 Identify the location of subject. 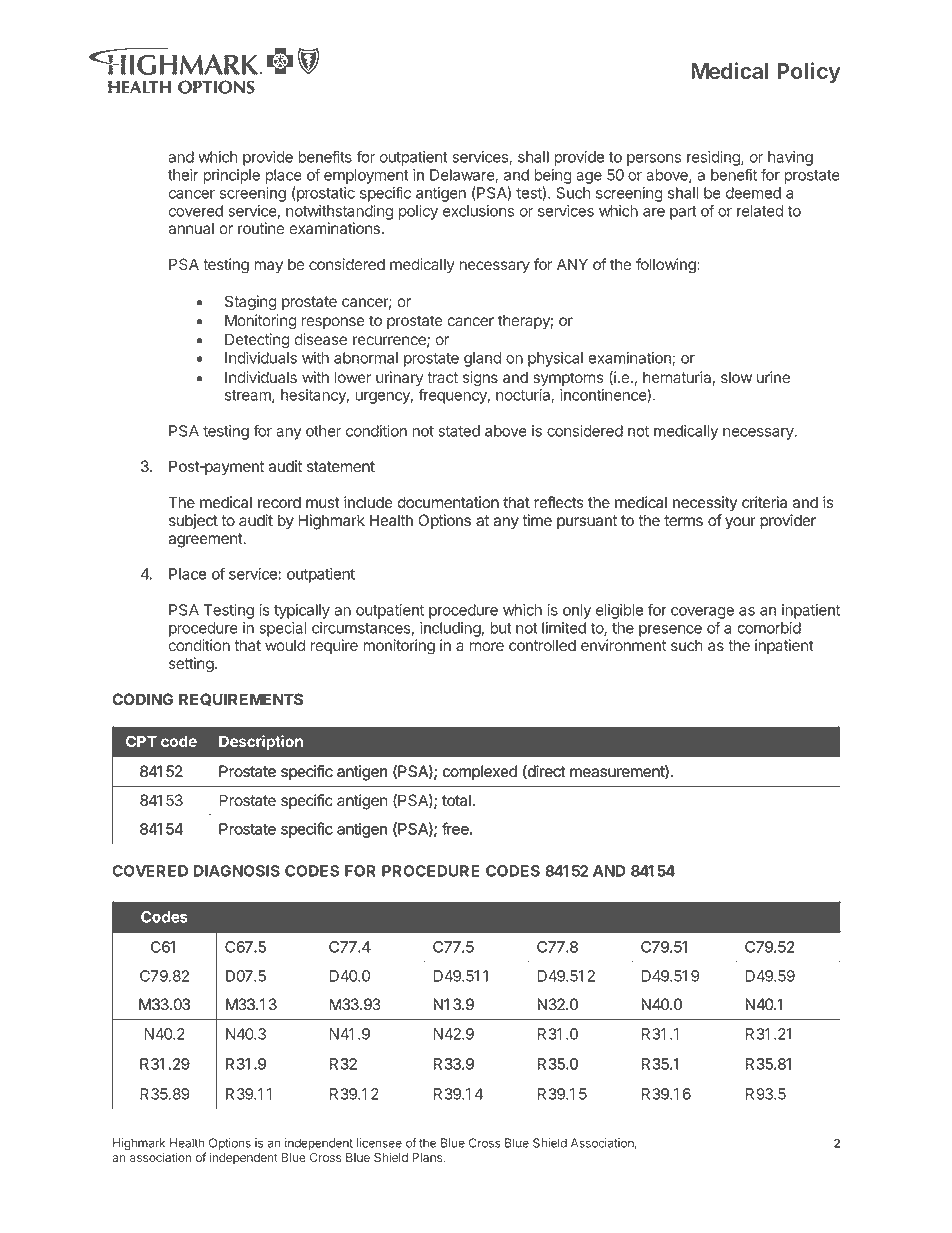
(193, 521).
